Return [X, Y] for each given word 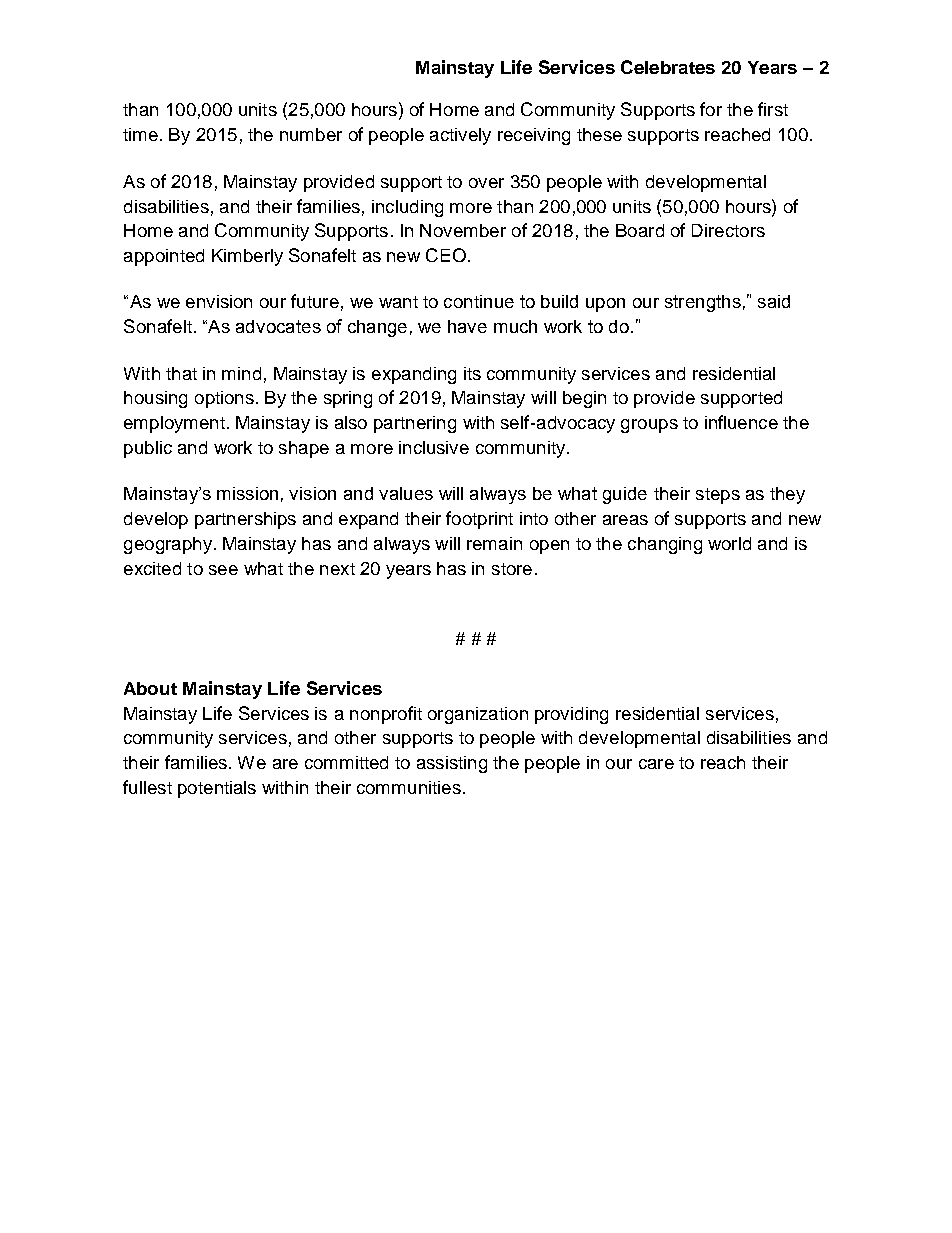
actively [460, 136]
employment [174, 424]
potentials [217, 789]
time [140, 134]
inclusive [434, 447]
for [711, 109]
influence [741, 422]
